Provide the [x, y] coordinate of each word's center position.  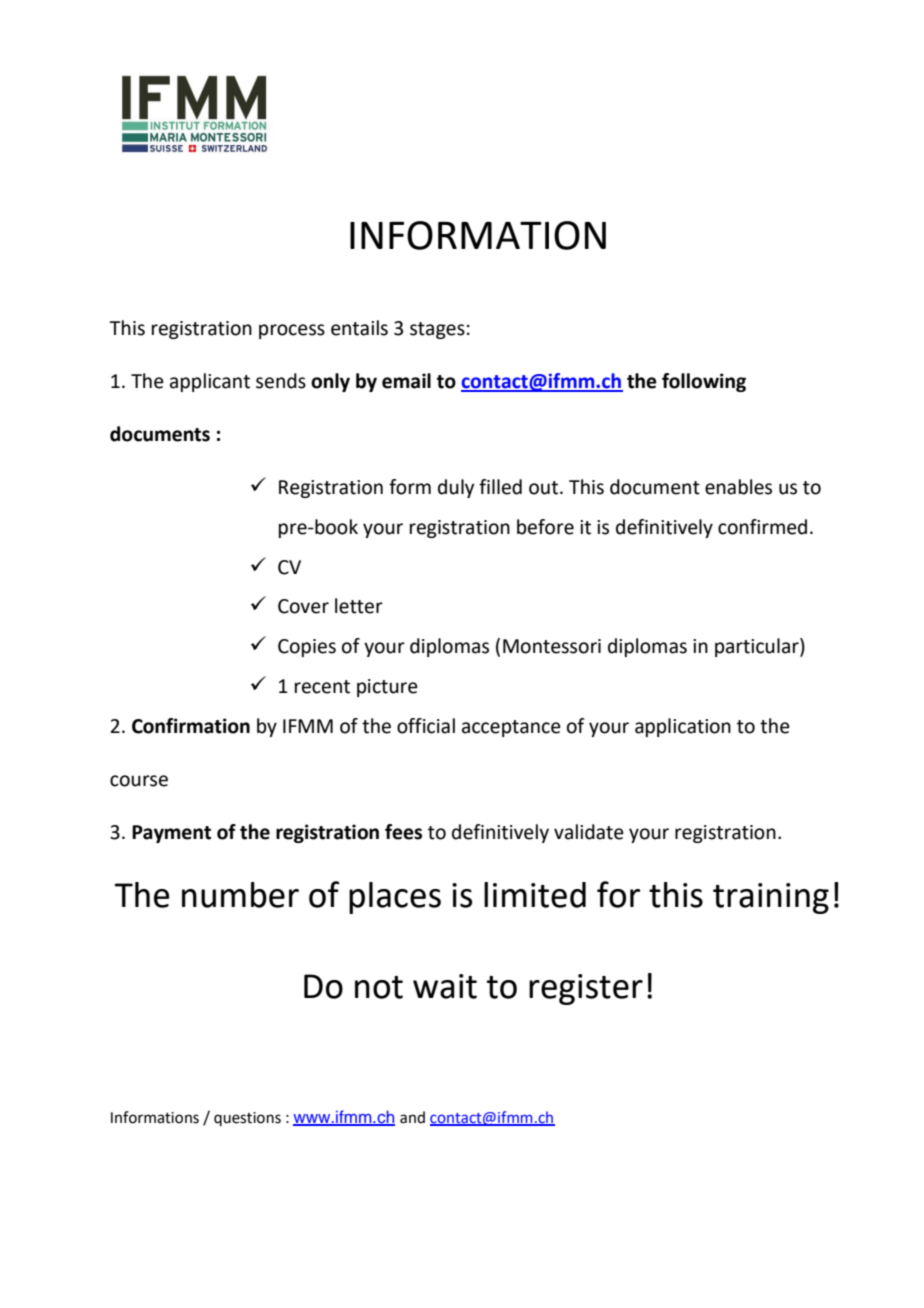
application [683, 727]
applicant [210, 382]
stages [437, 330]
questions [247, 1119]
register [586, 989]
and [412, 1117]
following [704, 382]
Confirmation [191, 726]
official [426, 726]
